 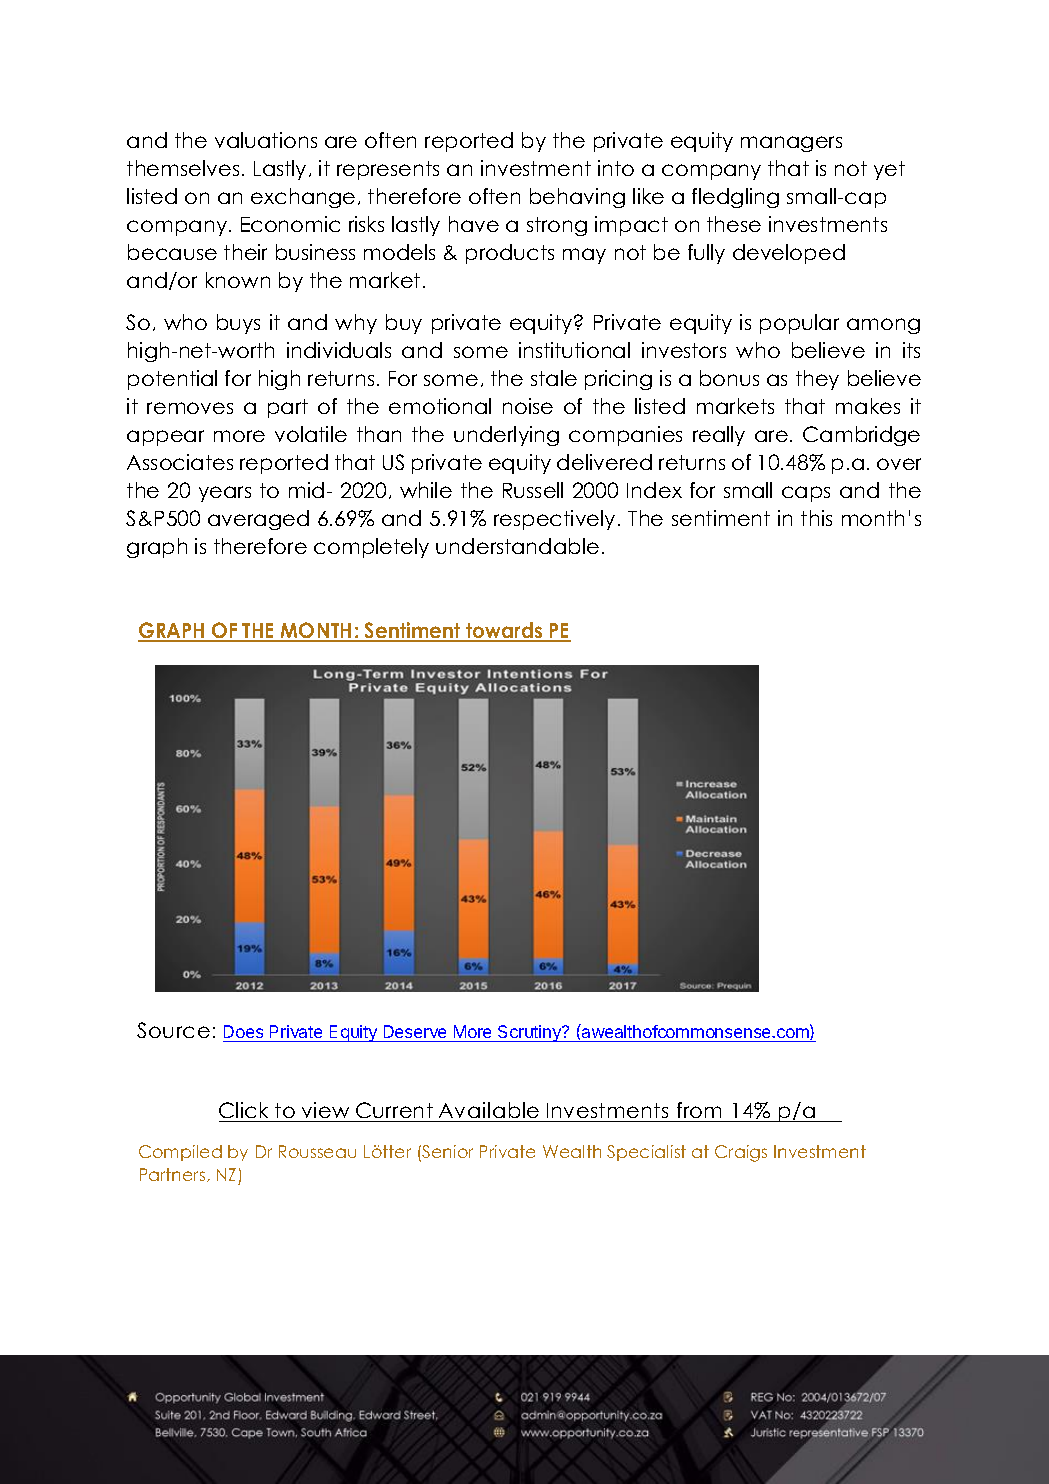 I want to click on towards, so click(x=504, y=631).
